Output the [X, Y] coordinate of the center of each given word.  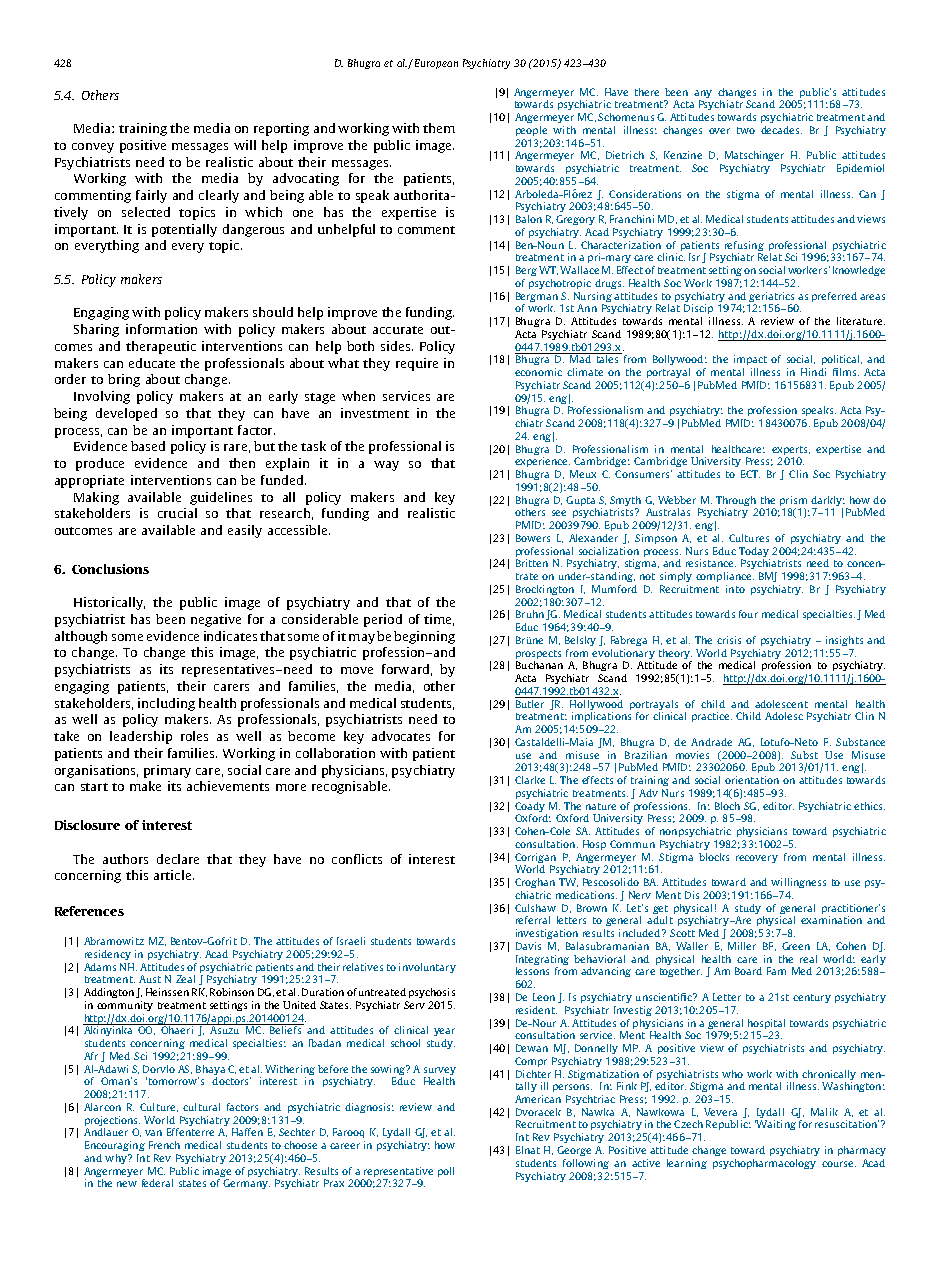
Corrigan [535, 858]
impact [750, 360]
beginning [424, 637]
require [417, 364]
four [748, 614]
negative [216, 620]
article [174, 875]
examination [831, 920]
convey [93, 148]
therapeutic [161, 347]
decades [781, 130]
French [164, 1145]
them [439, 128]
